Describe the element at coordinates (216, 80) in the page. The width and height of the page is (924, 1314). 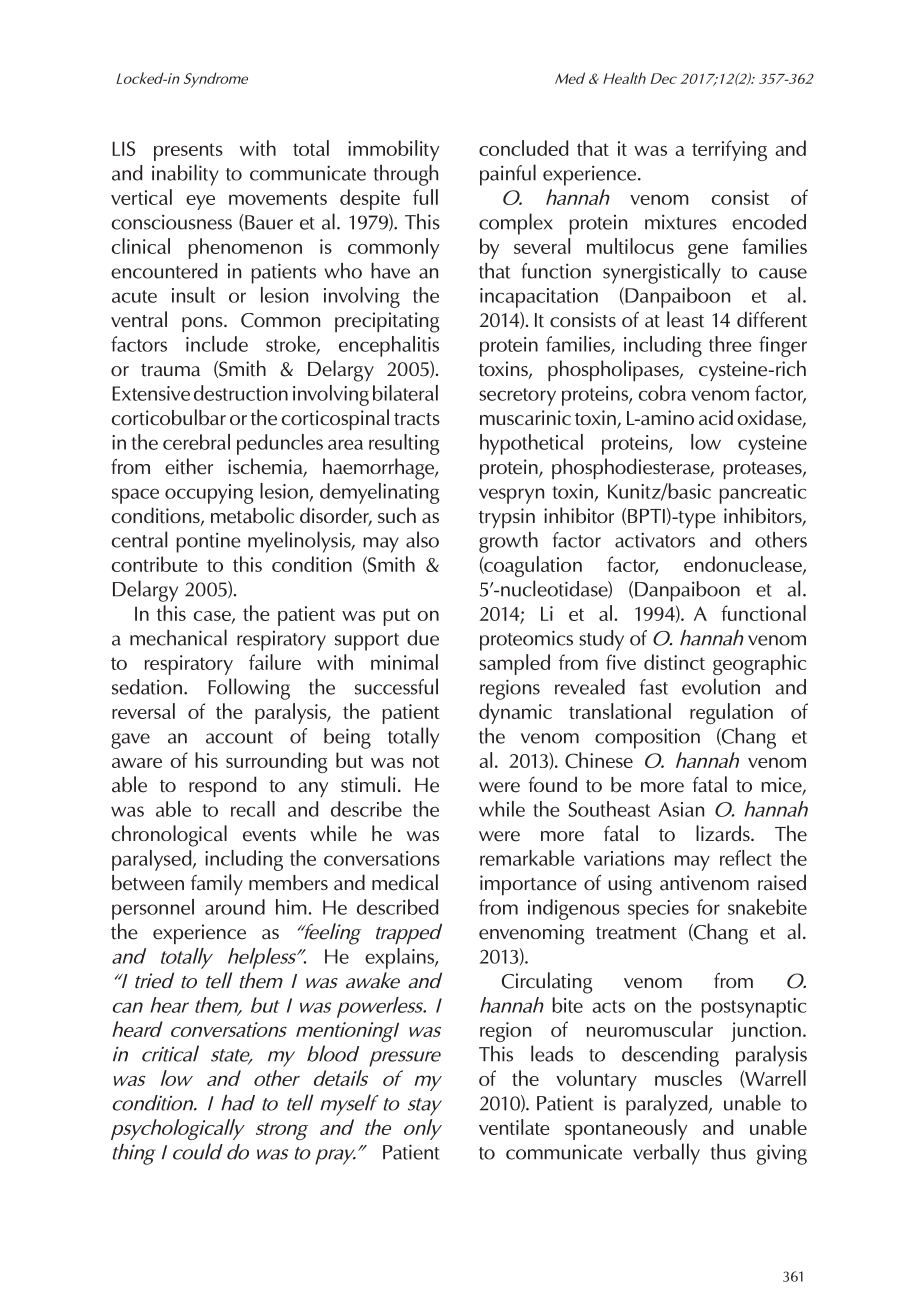
I see `Syndrome` at that location.
